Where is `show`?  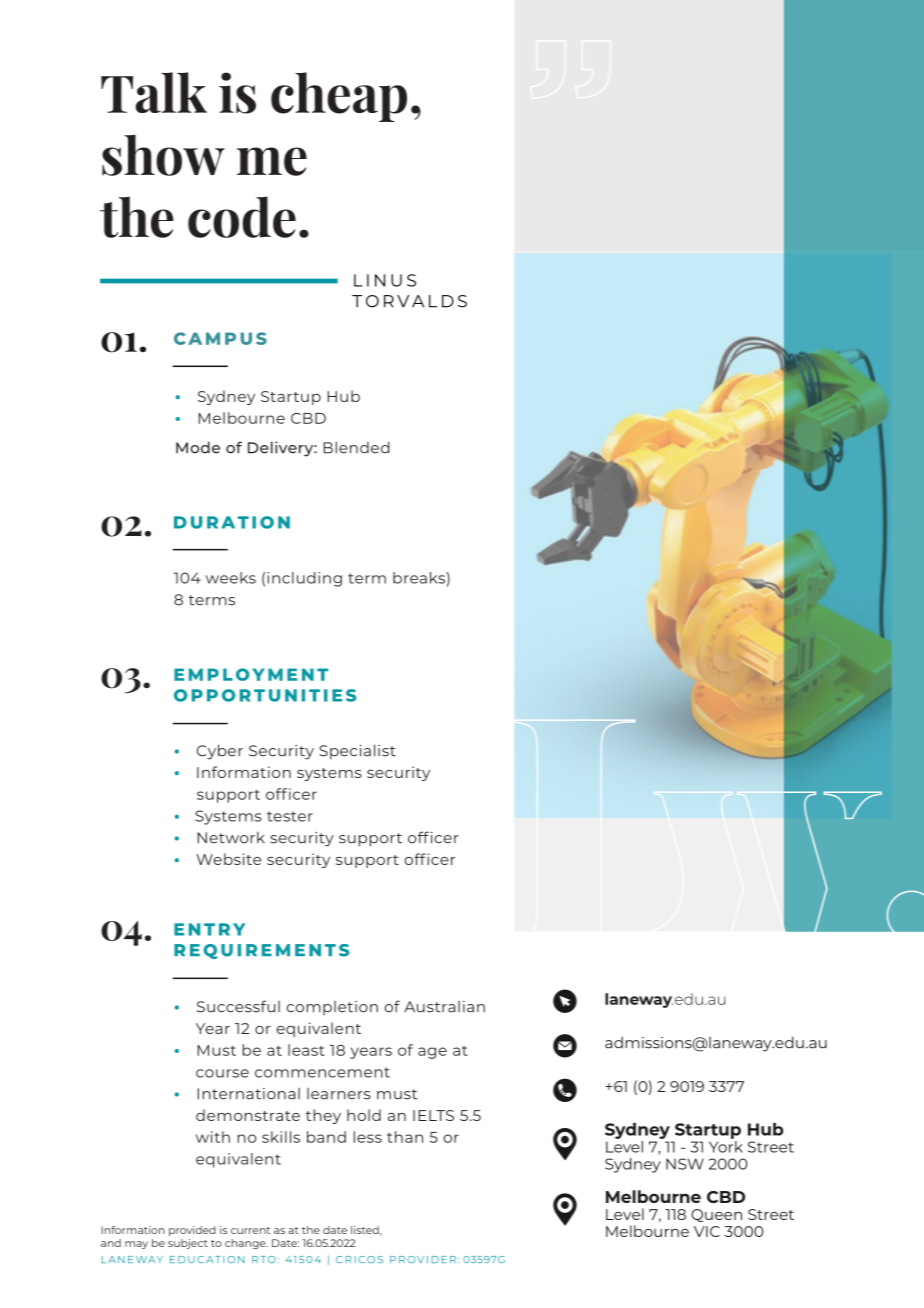
show is located at coordinates (163, 155).
